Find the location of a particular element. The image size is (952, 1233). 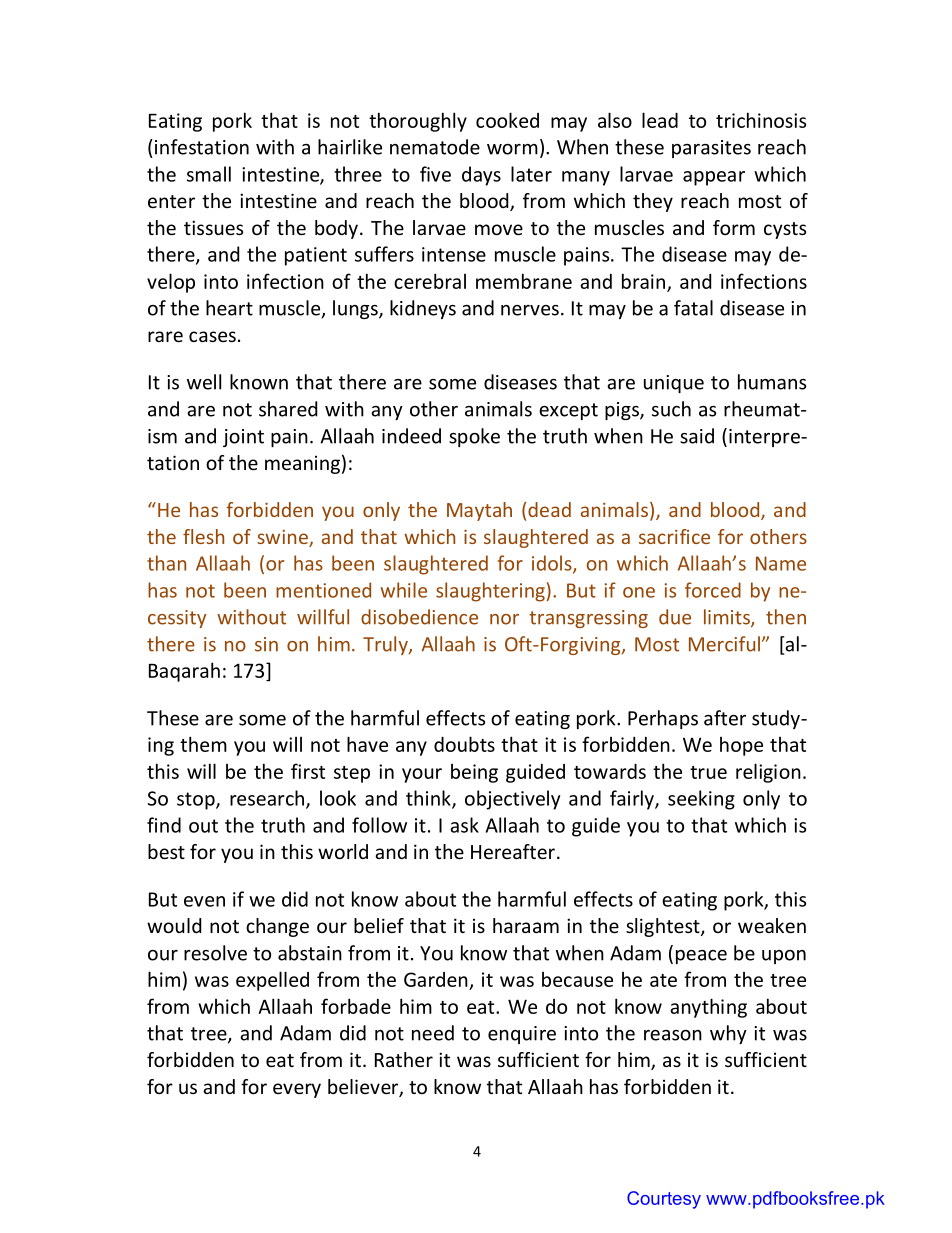

days is located at coordinates (481, 176).
